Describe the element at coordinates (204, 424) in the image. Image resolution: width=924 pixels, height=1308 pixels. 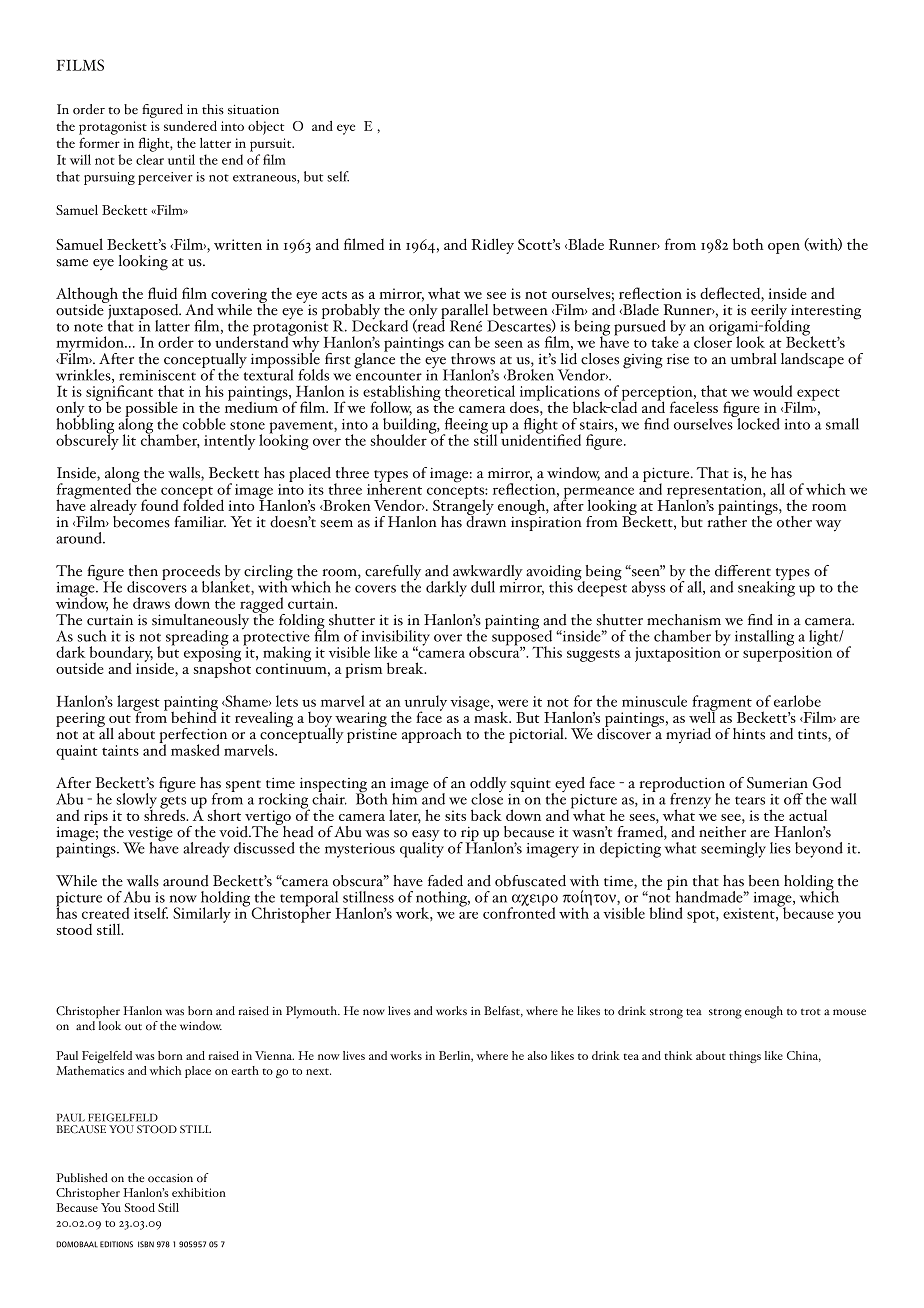
I see `cobble` at that location.
